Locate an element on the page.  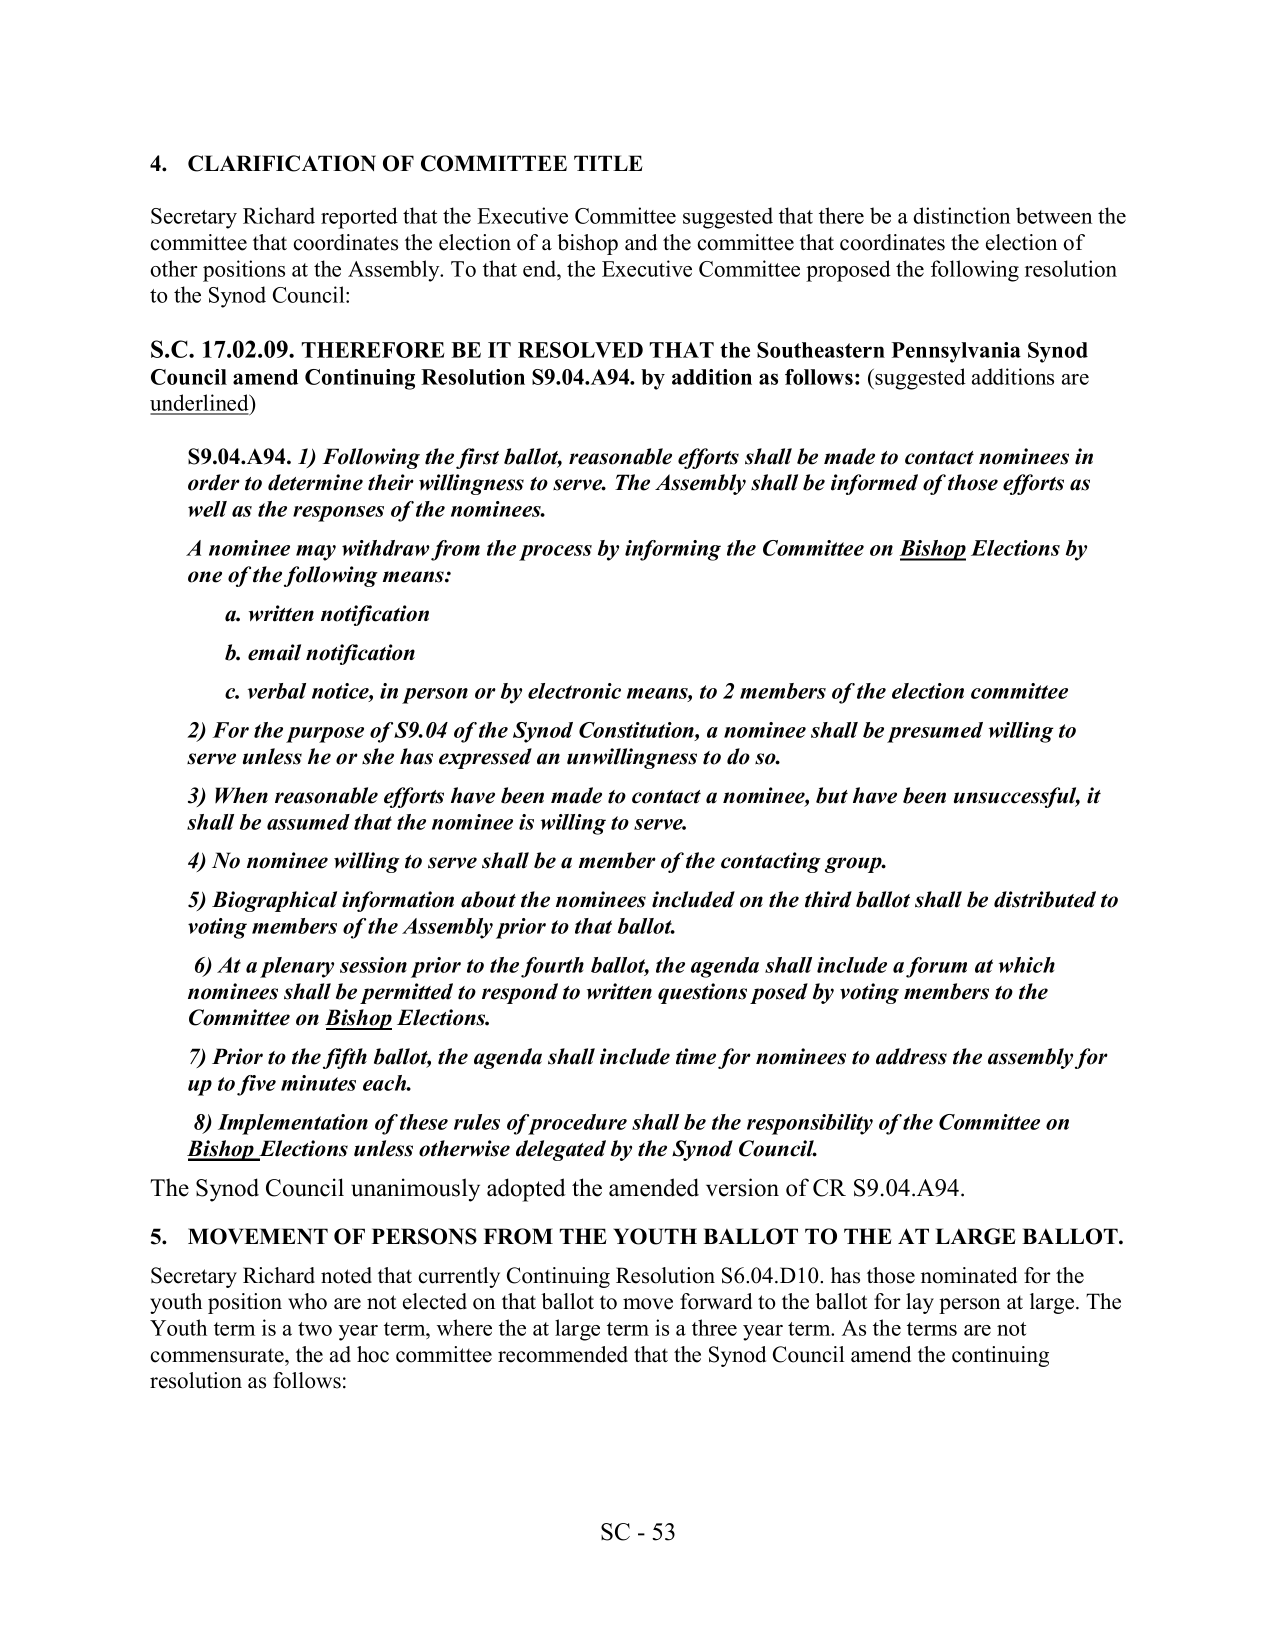
two is located at coordinates (315, 1329).
